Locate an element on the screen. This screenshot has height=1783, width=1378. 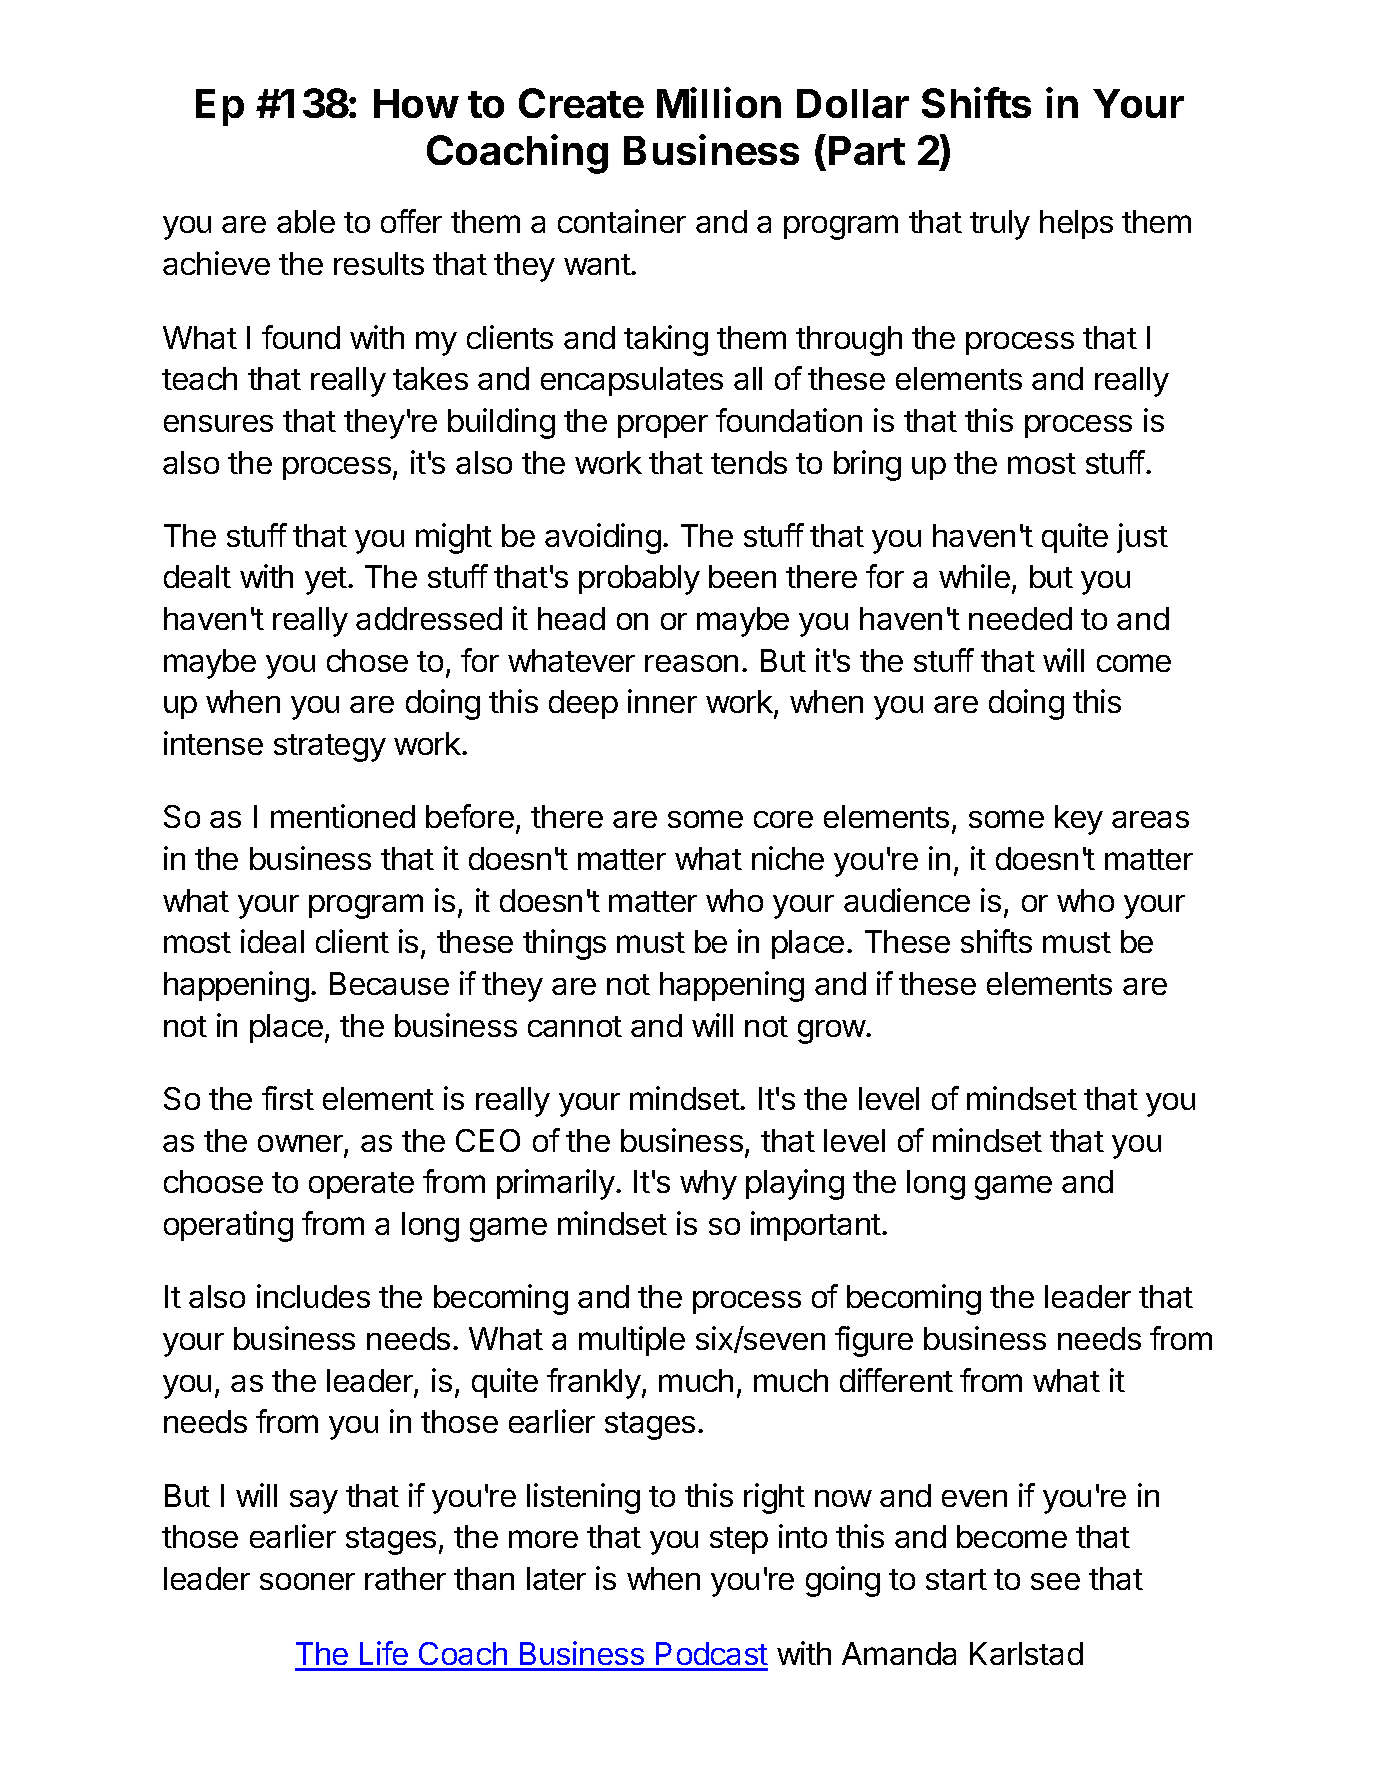
key is located at coordinates (1079, 820).
